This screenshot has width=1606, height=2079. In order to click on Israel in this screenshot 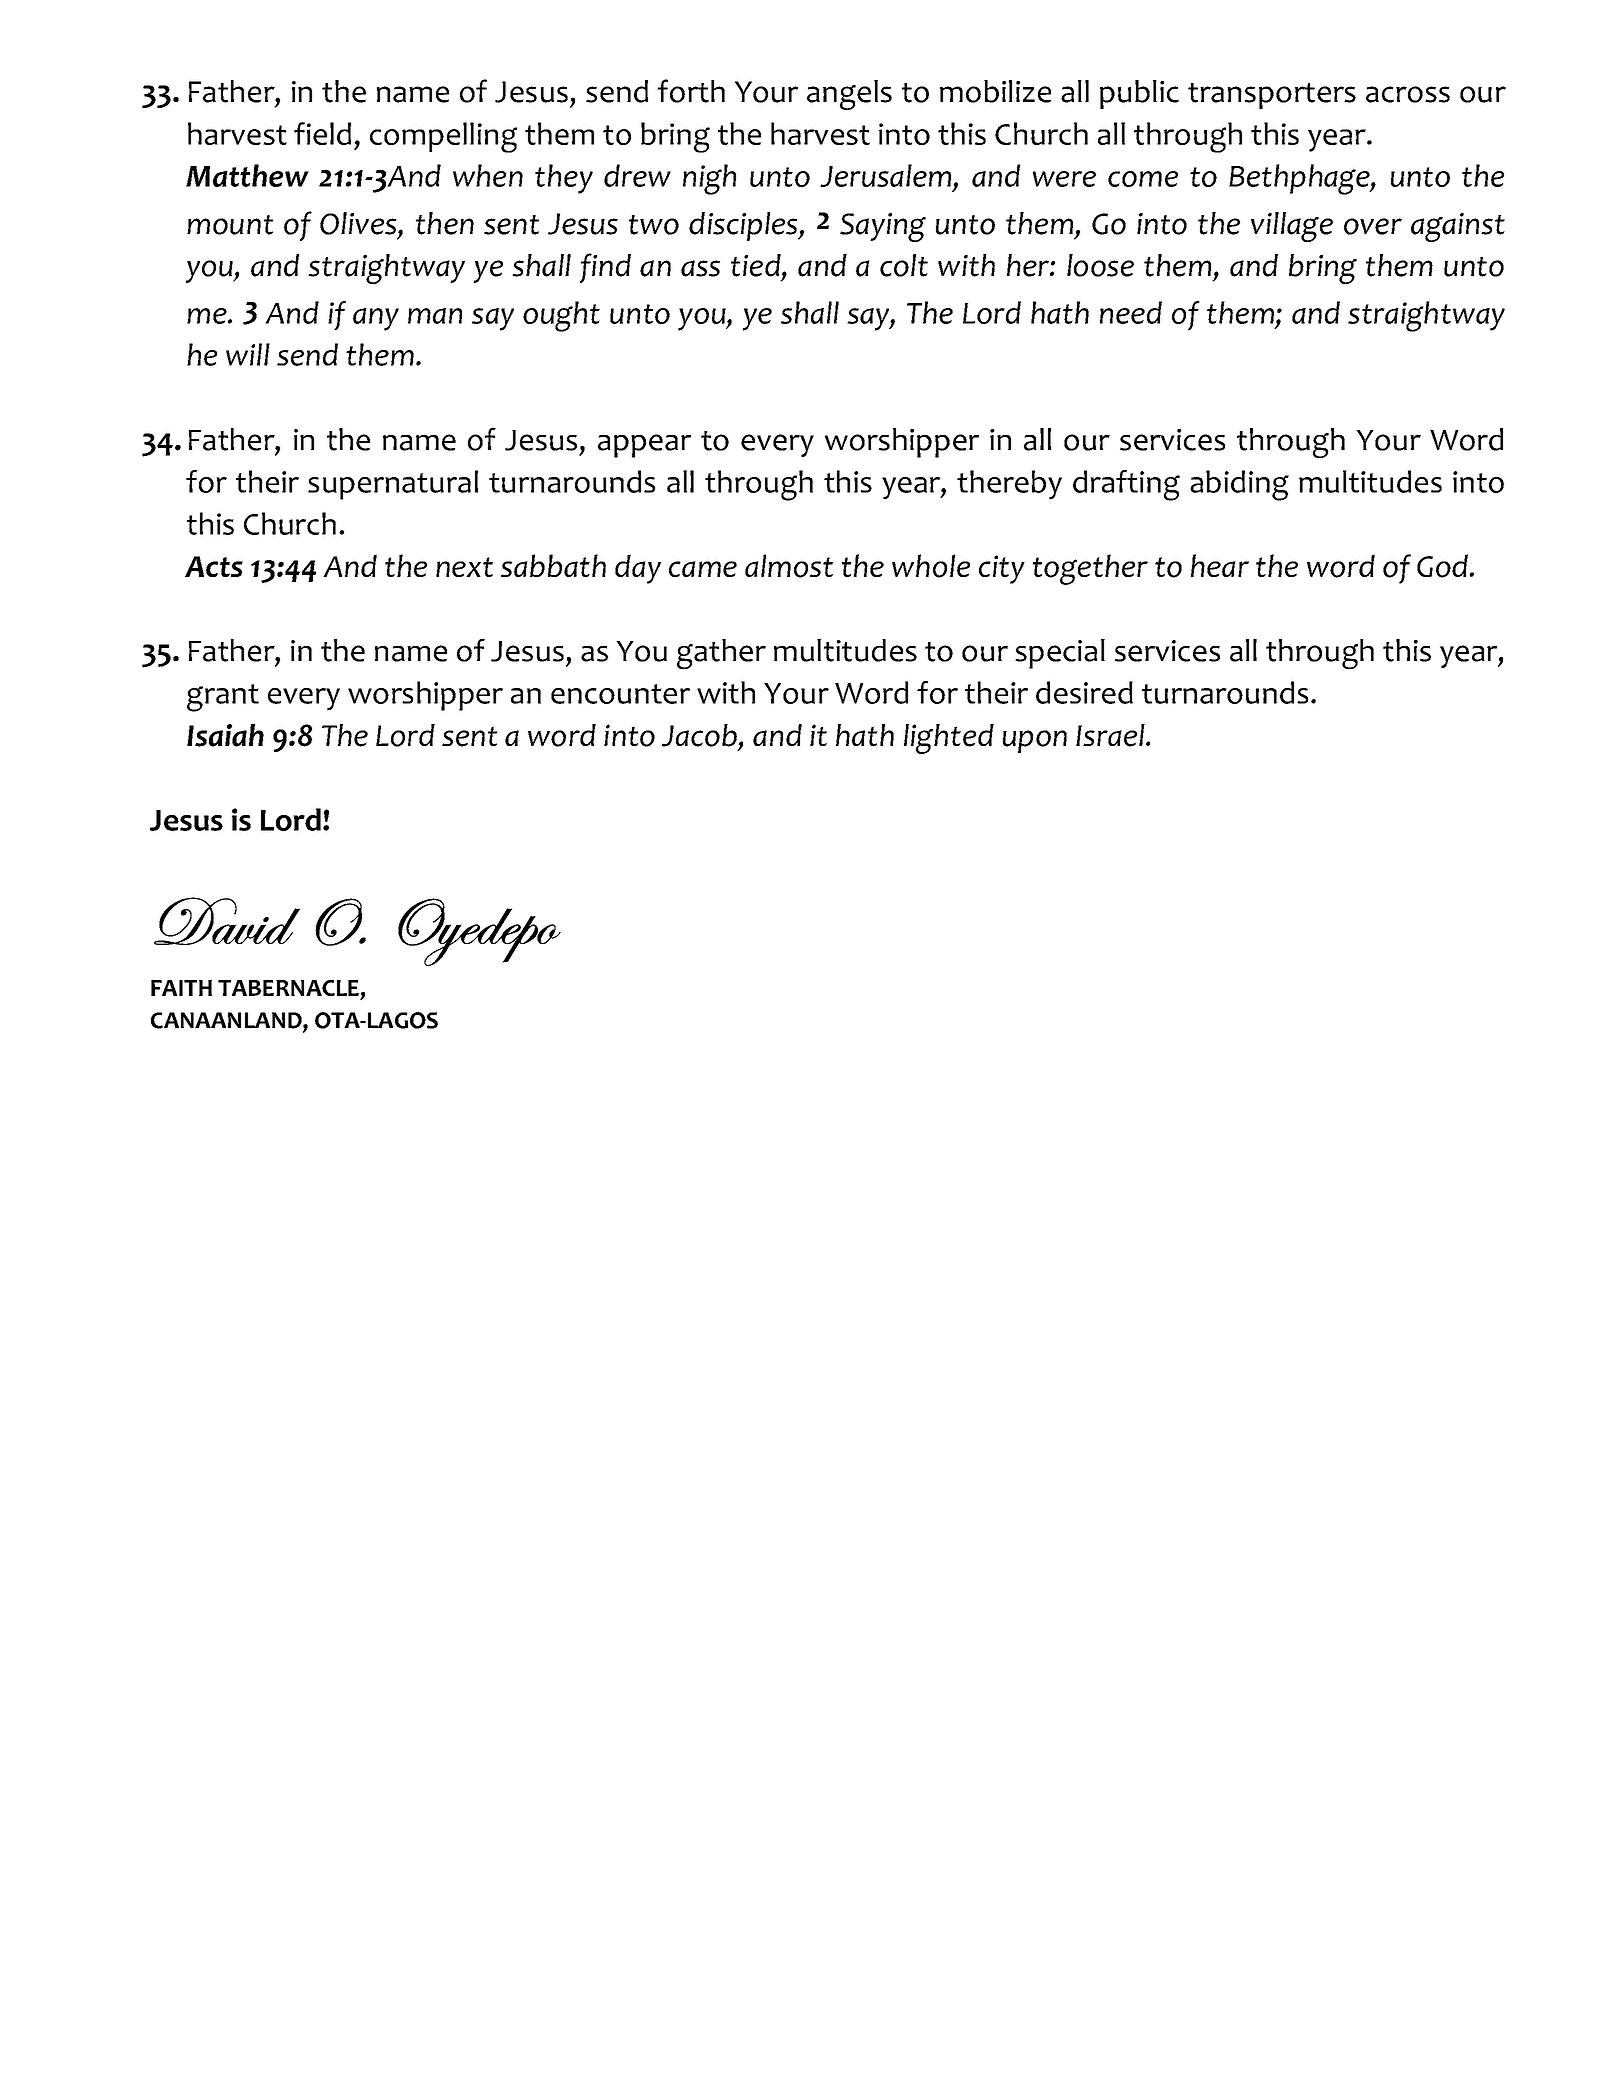, I will do `click(1111, 735)`.
